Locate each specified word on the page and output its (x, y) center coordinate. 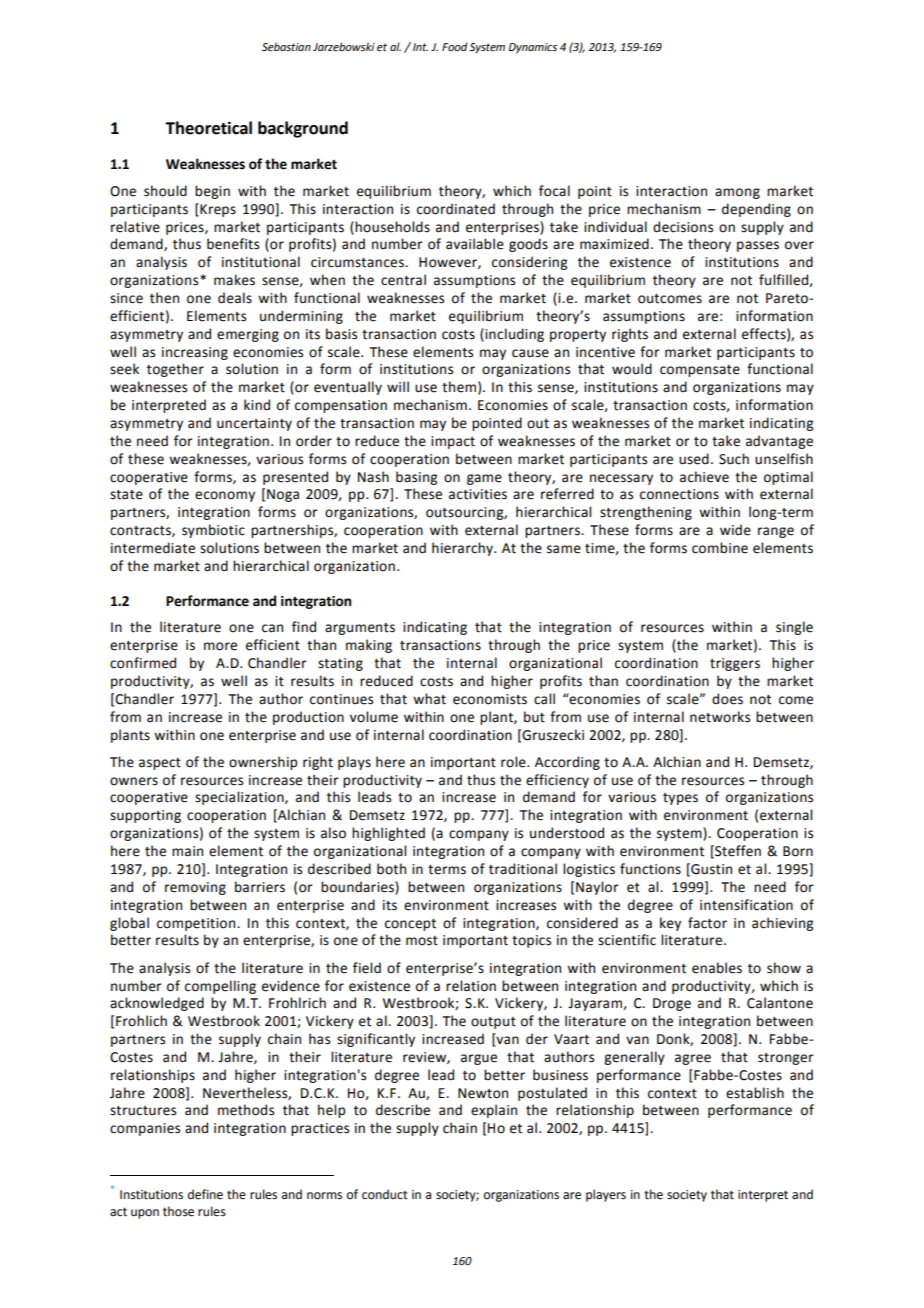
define (205, 1194)
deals (235, 298)
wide (735, 530)
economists (490, 699)
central (403, 280)
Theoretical (208, 128)
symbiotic (213, 531)
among (737, 193)
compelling (220, 987)
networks (720, 717)
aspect (160, 764)
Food (455, 46)
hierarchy (463, 549)
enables (717, 968)
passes (758, 246)
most (422, 941)
